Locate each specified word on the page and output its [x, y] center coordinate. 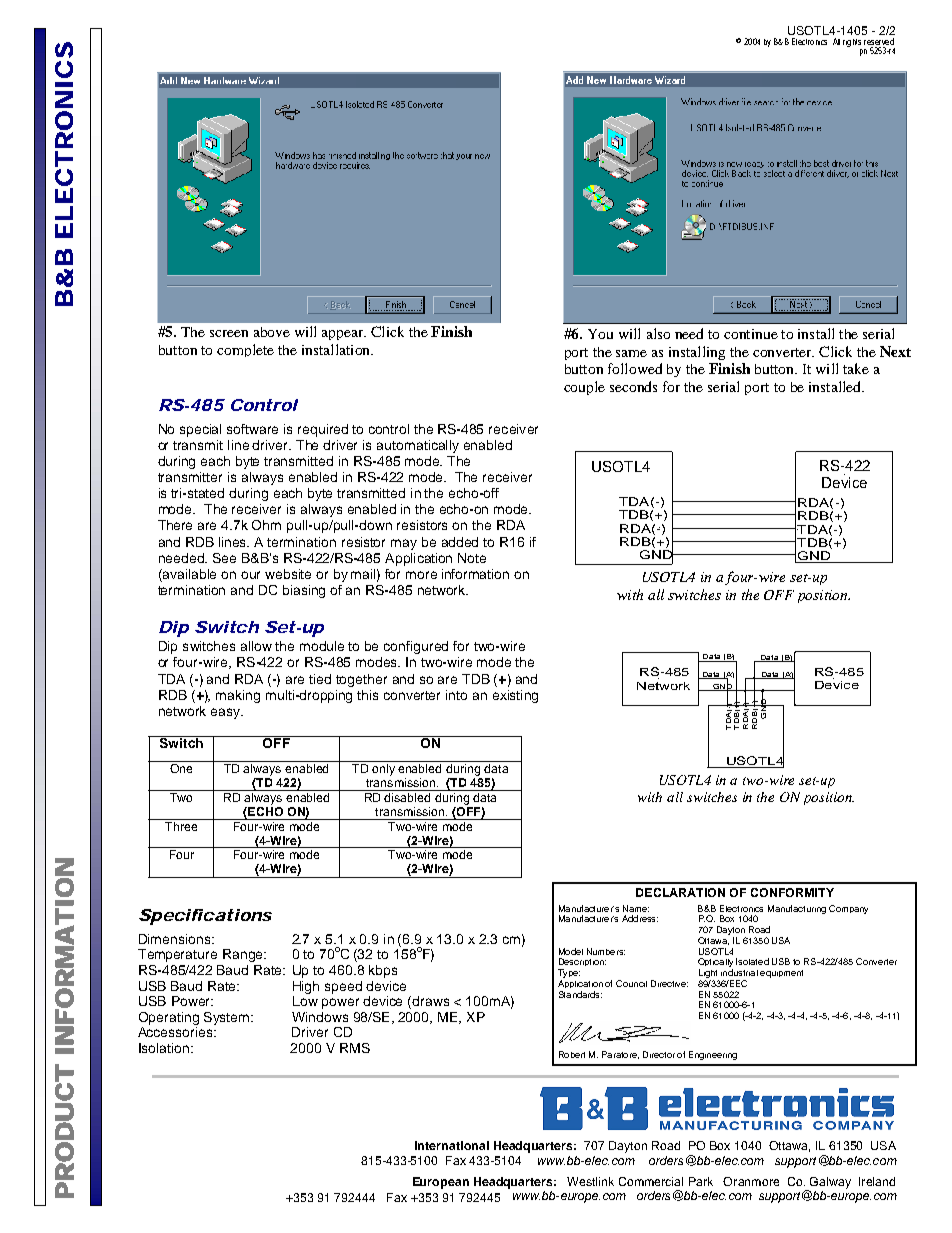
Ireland [877, 1181]
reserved [879, 41]
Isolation [165, 1048]
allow [256, 646]
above [272, 332]
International [452, 1145]
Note [472, 558]
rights [852, 43]
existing [515, 696]
